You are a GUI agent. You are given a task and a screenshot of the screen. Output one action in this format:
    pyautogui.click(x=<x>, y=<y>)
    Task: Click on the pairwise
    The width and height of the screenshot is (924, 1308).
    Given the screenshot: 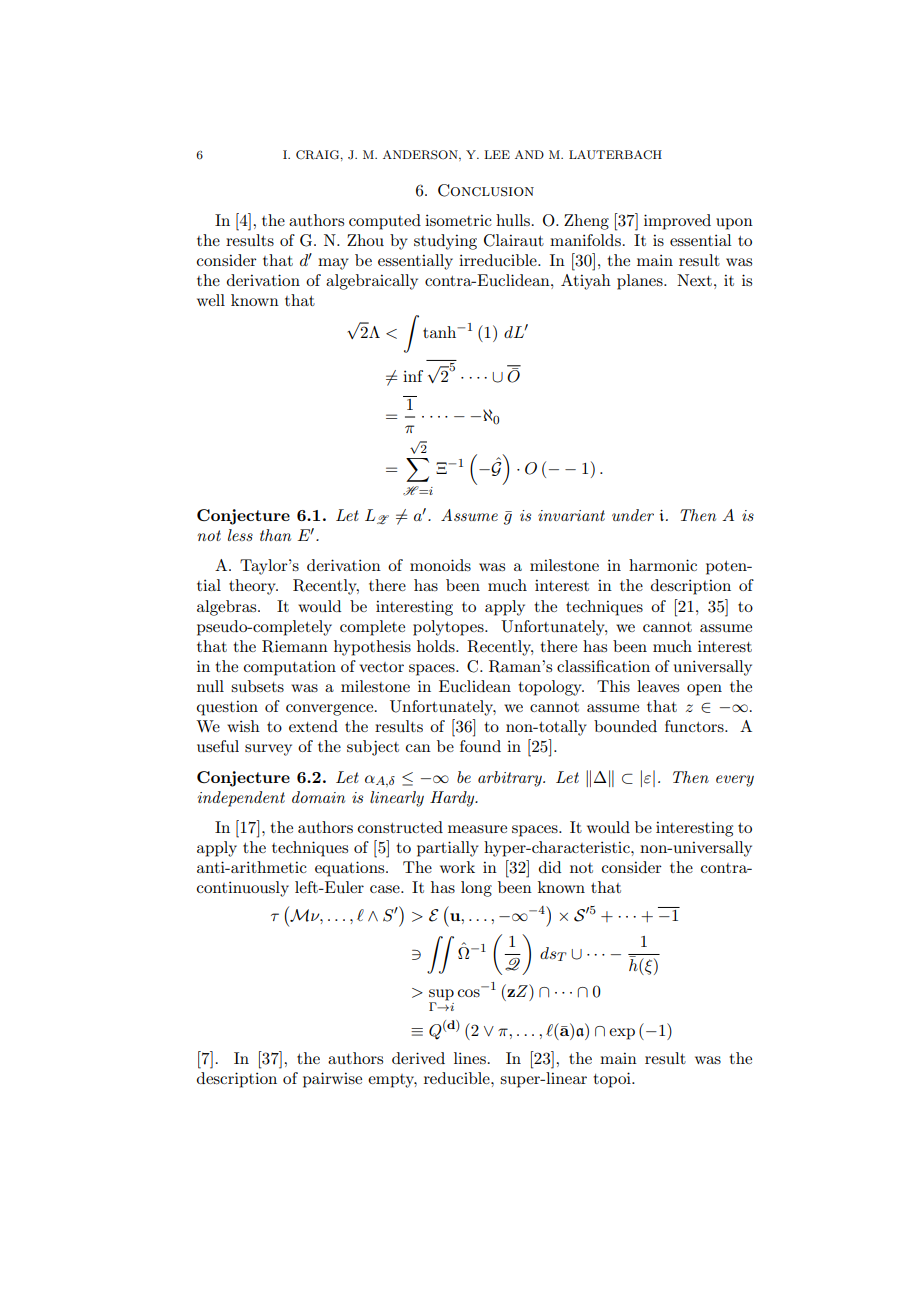 What is the action you would take?
    pyautogui.click(x=332, y=1080)
